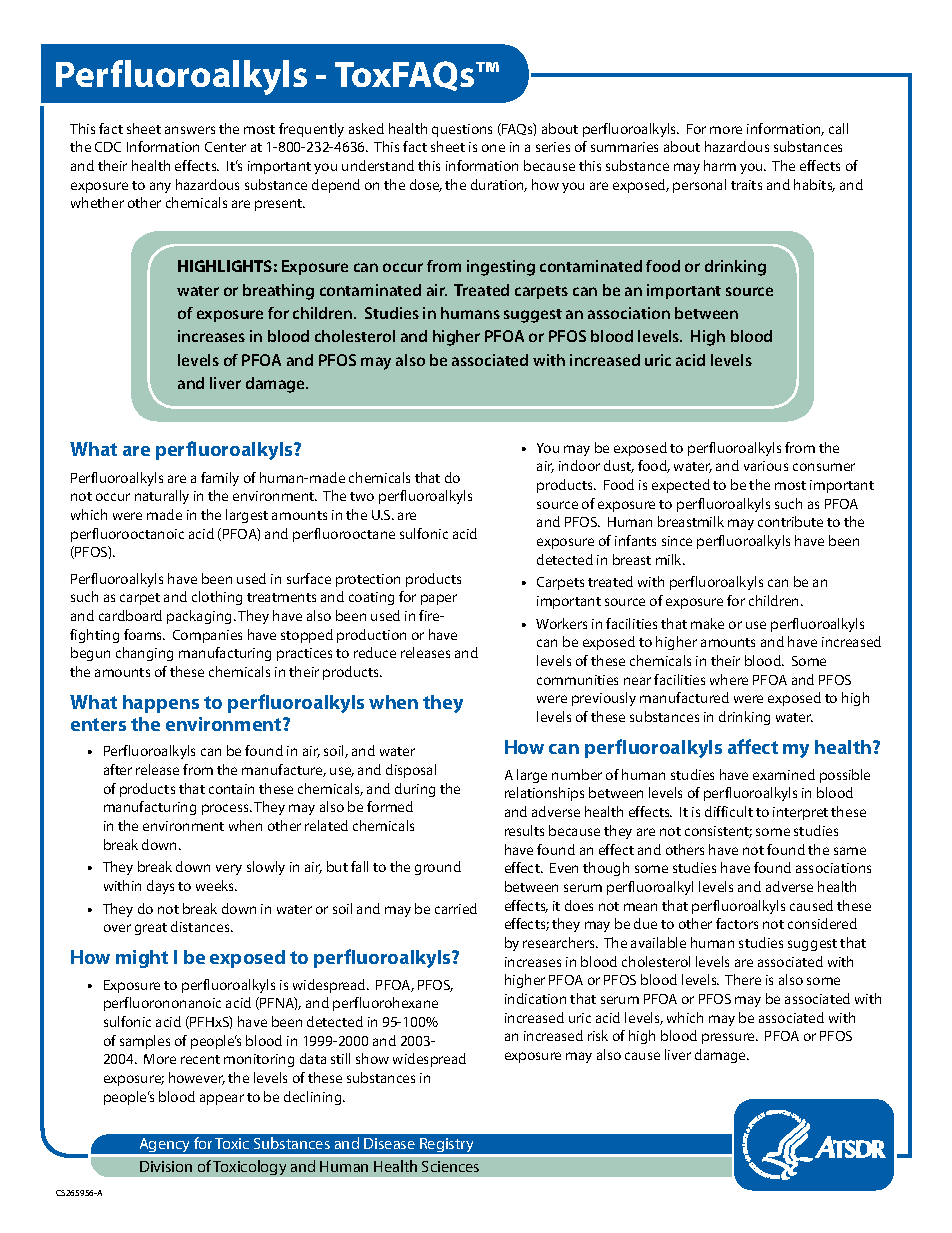 The image size is (952, 1233). Describe the element at coordinates (439, 599) in the screenshot. I see `paper` at that location.
